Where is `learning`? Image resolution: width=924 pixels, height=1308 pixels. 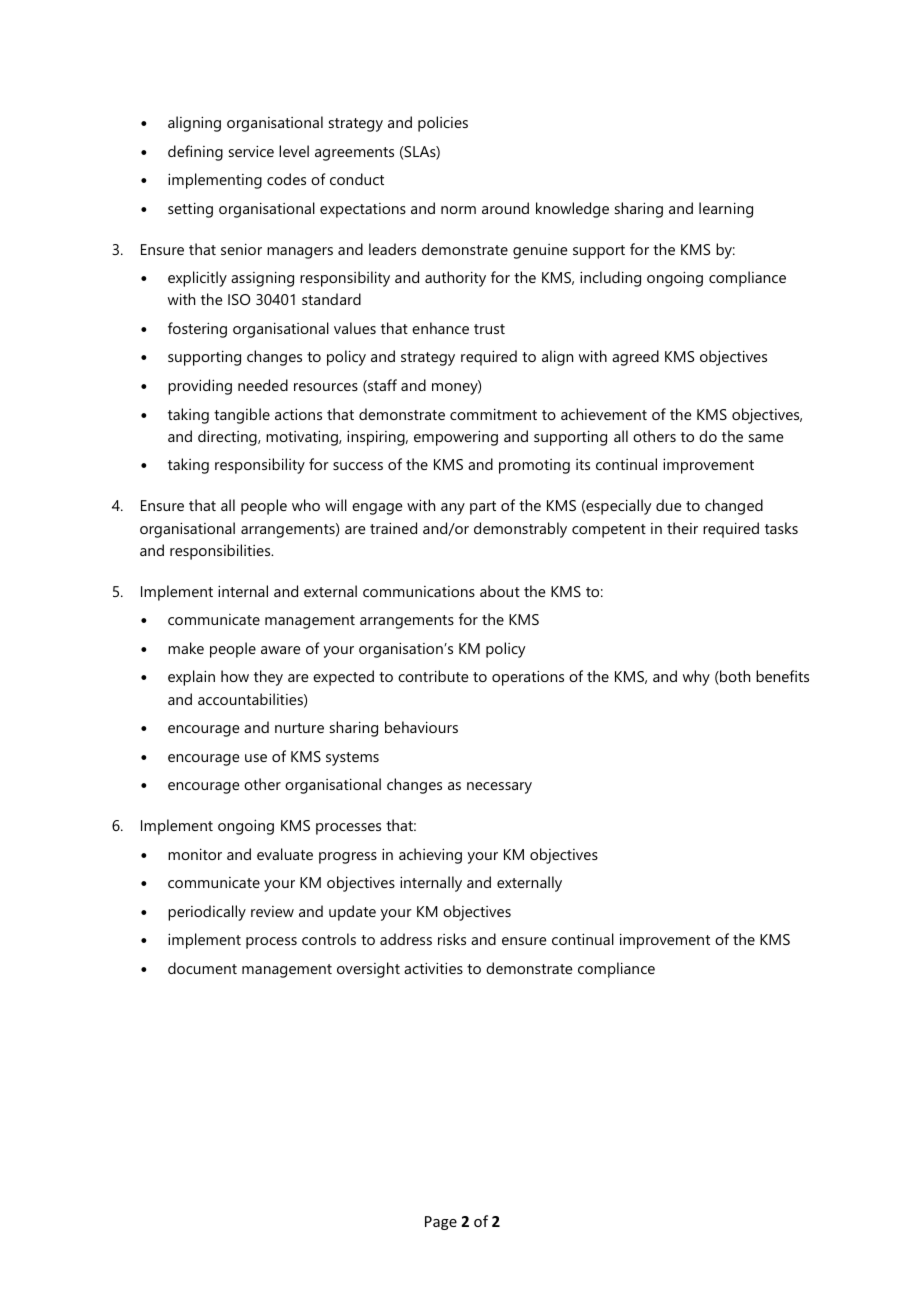 learning is located at coordinates (726, 210).
